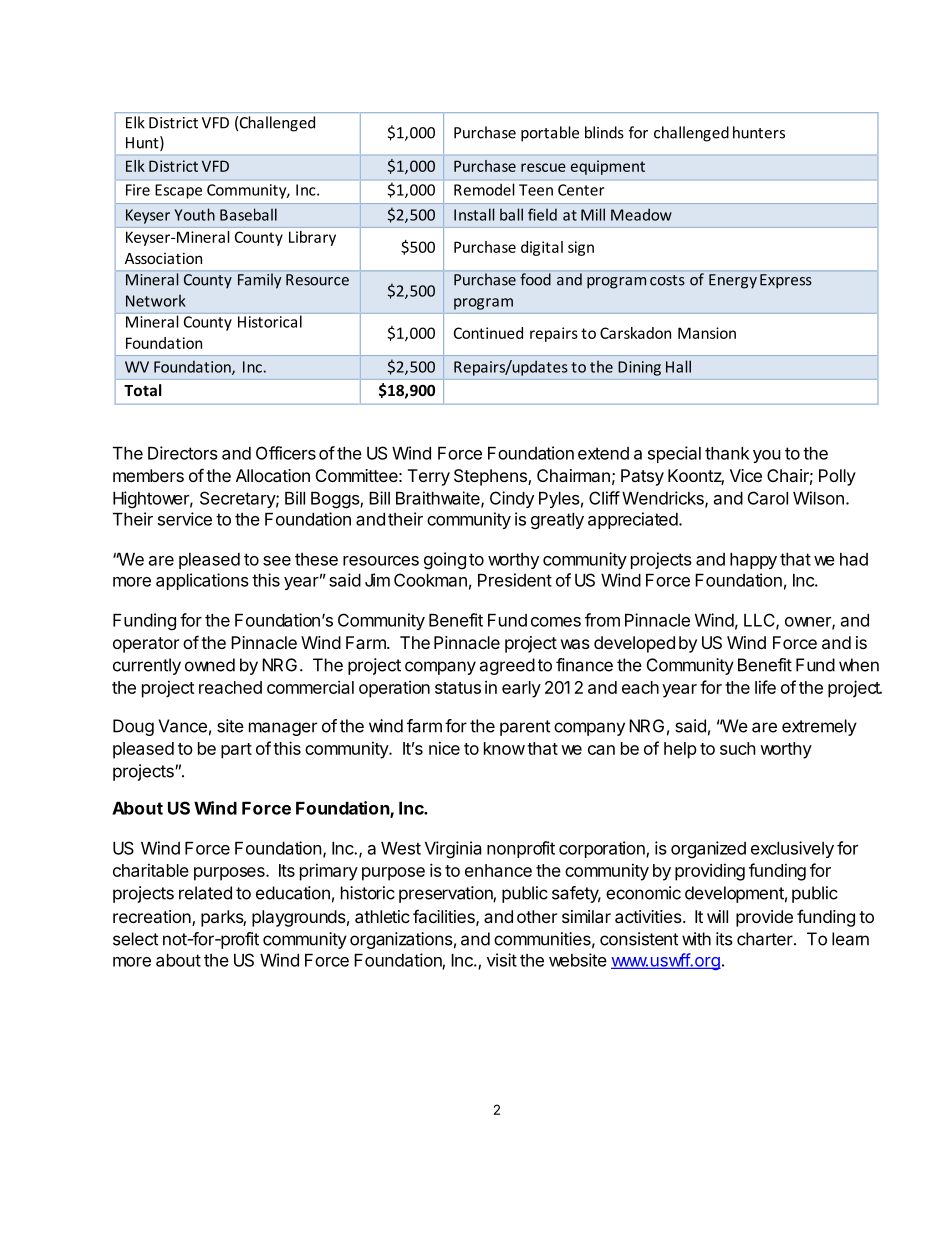 The width and height of the document is (952, 1233). What do you see at coordinates (765, 939) in the document?
I see `charter` at bounding box center [765, 939].
